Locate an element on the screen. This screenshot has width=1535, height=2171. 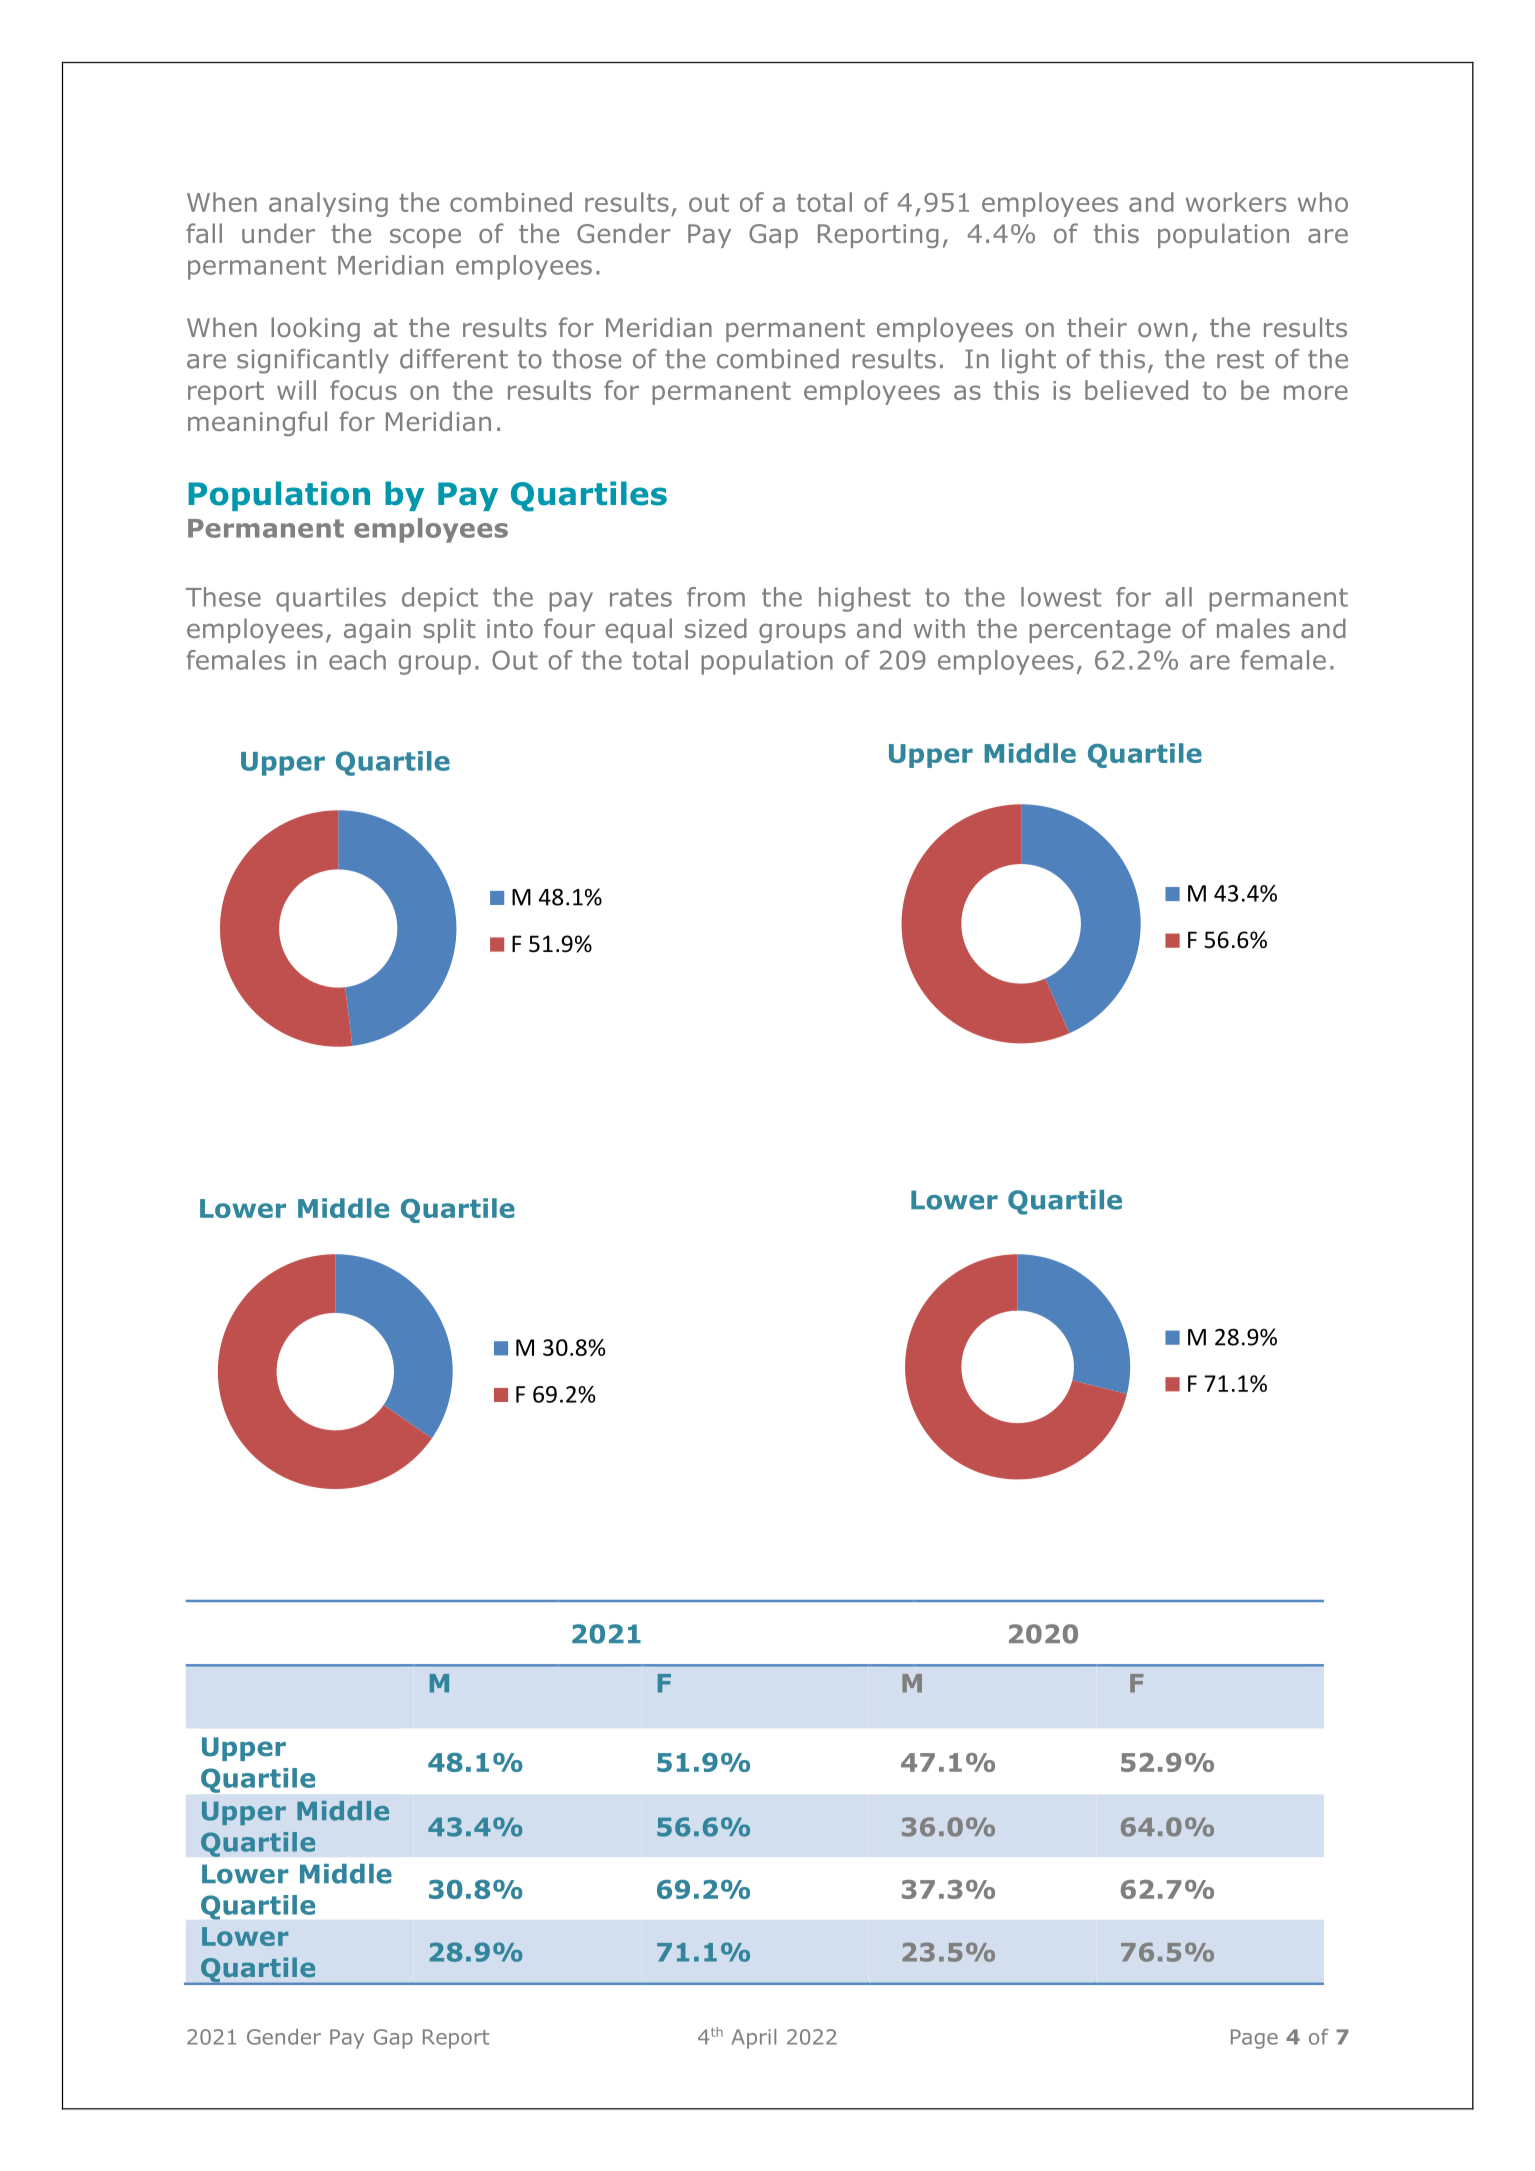
workers is located at coordinates (1236, 202).
